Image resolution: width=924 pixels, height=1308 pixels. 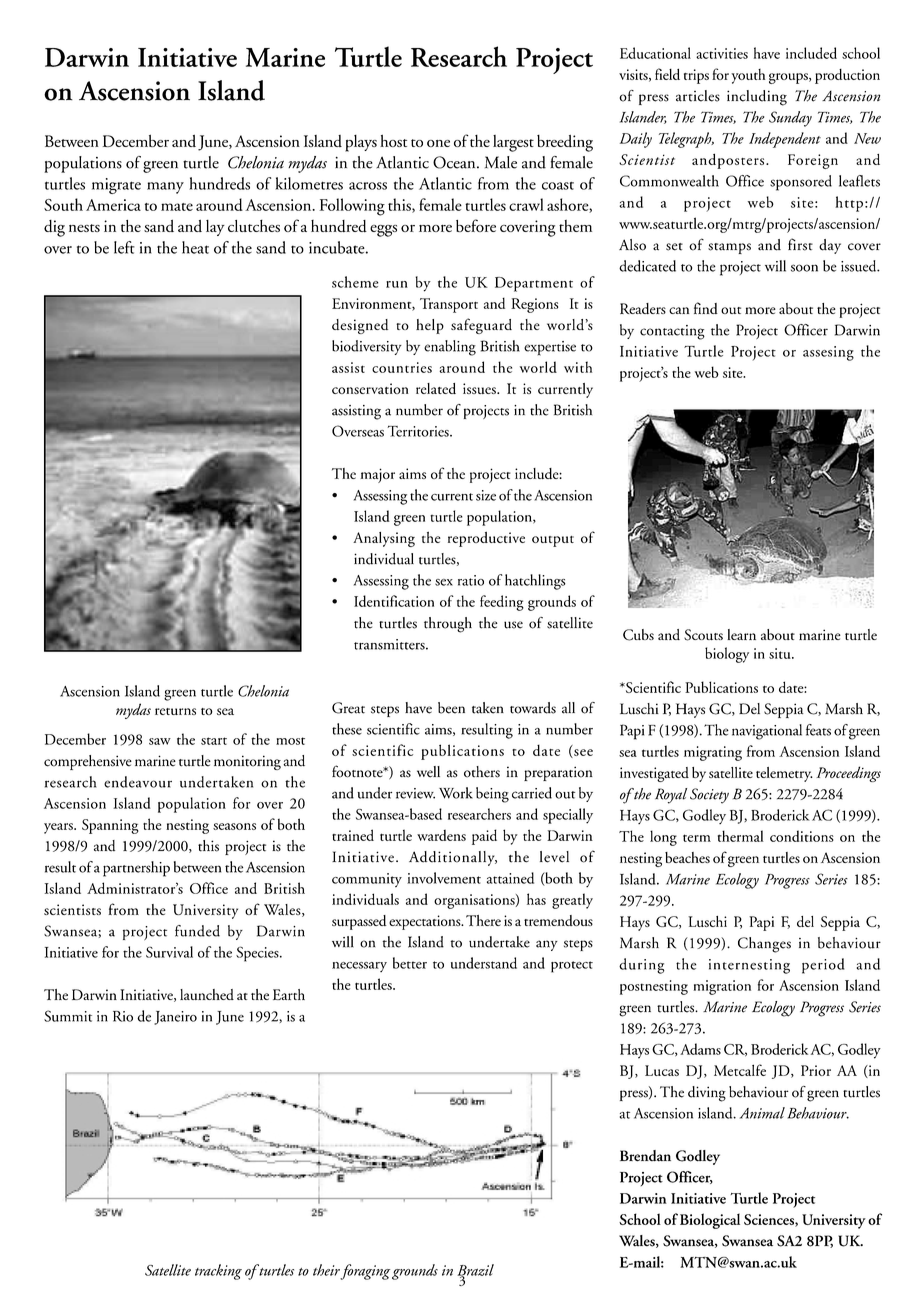 What do you see at coordinates (672, 332) in the screenshot?
I see `contacting` at bounding box center [672, 332].
